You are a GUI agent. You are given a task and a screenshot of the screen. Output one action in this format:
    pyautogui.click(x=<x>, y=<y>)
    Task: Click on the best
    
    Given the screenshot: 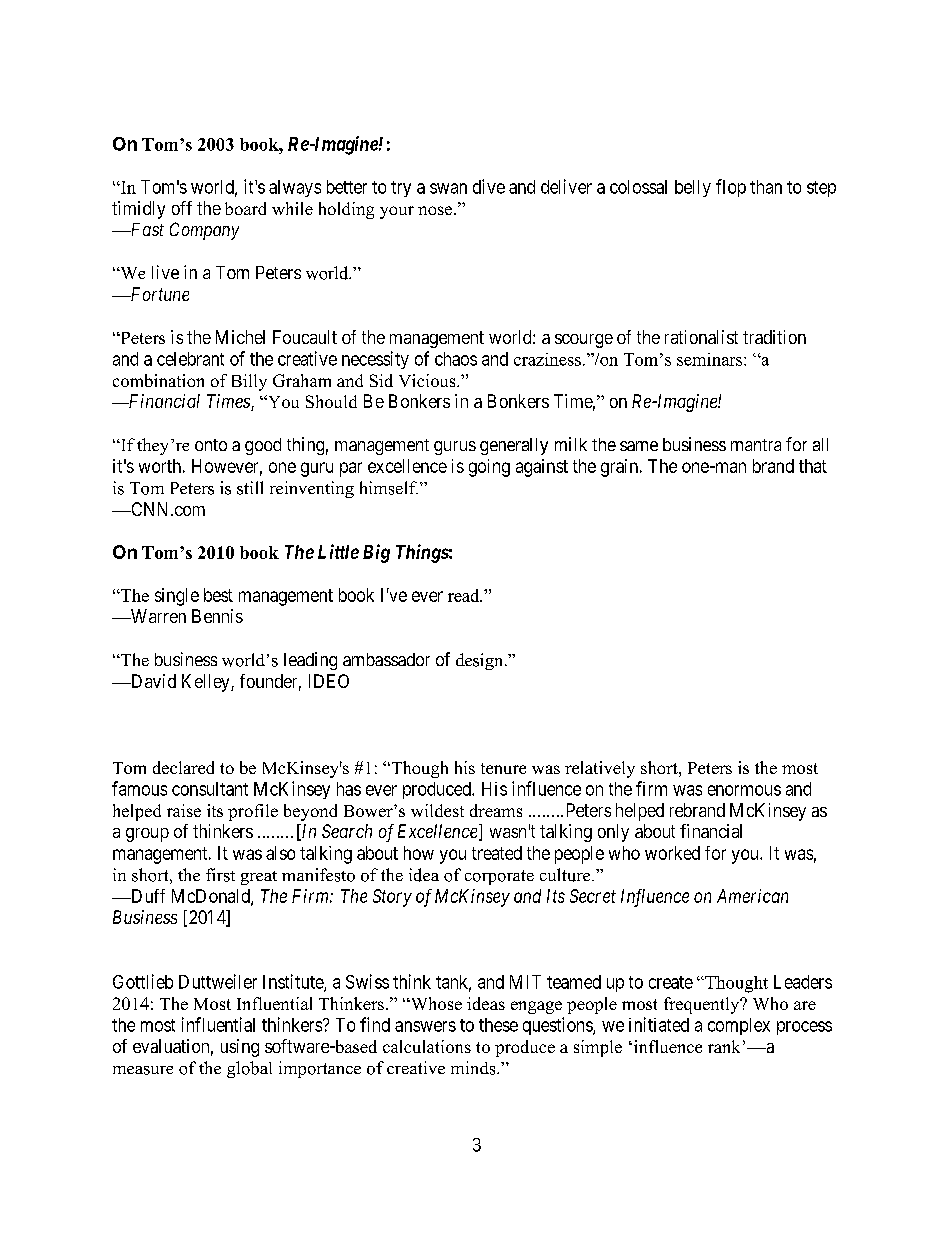 What is the action you would take?
    pyautogui.click(x=218, y=595)
